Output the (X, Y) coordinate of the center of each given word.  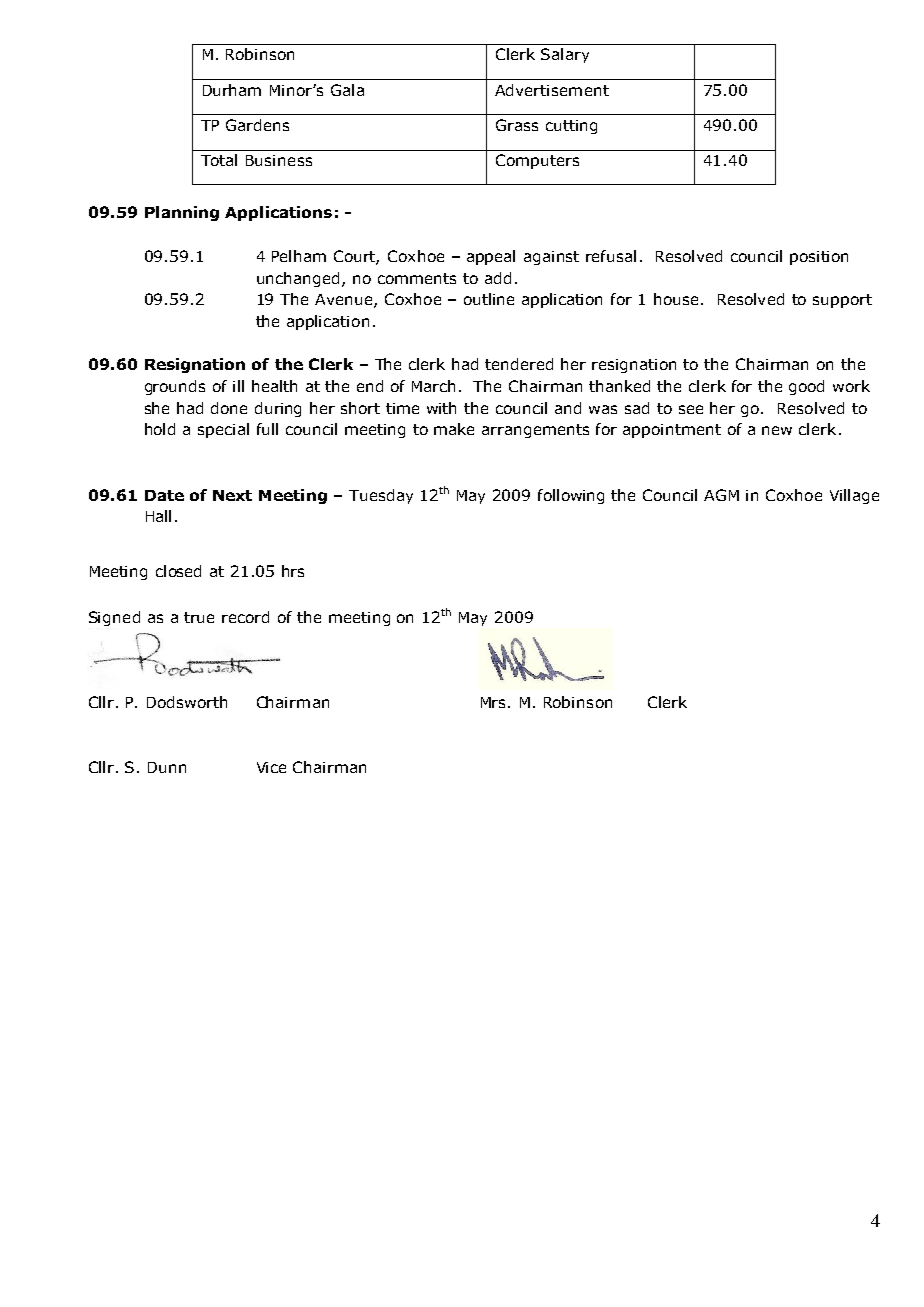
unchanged (298, 279)
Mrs (495, 702)
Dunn (167, 767)
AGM (721, 495)
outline (489, 299)
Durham (232, 90)
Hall (158, 516)
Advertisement (552, 90)
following (571, 496)
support (842, 301)
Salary (565, 55)
